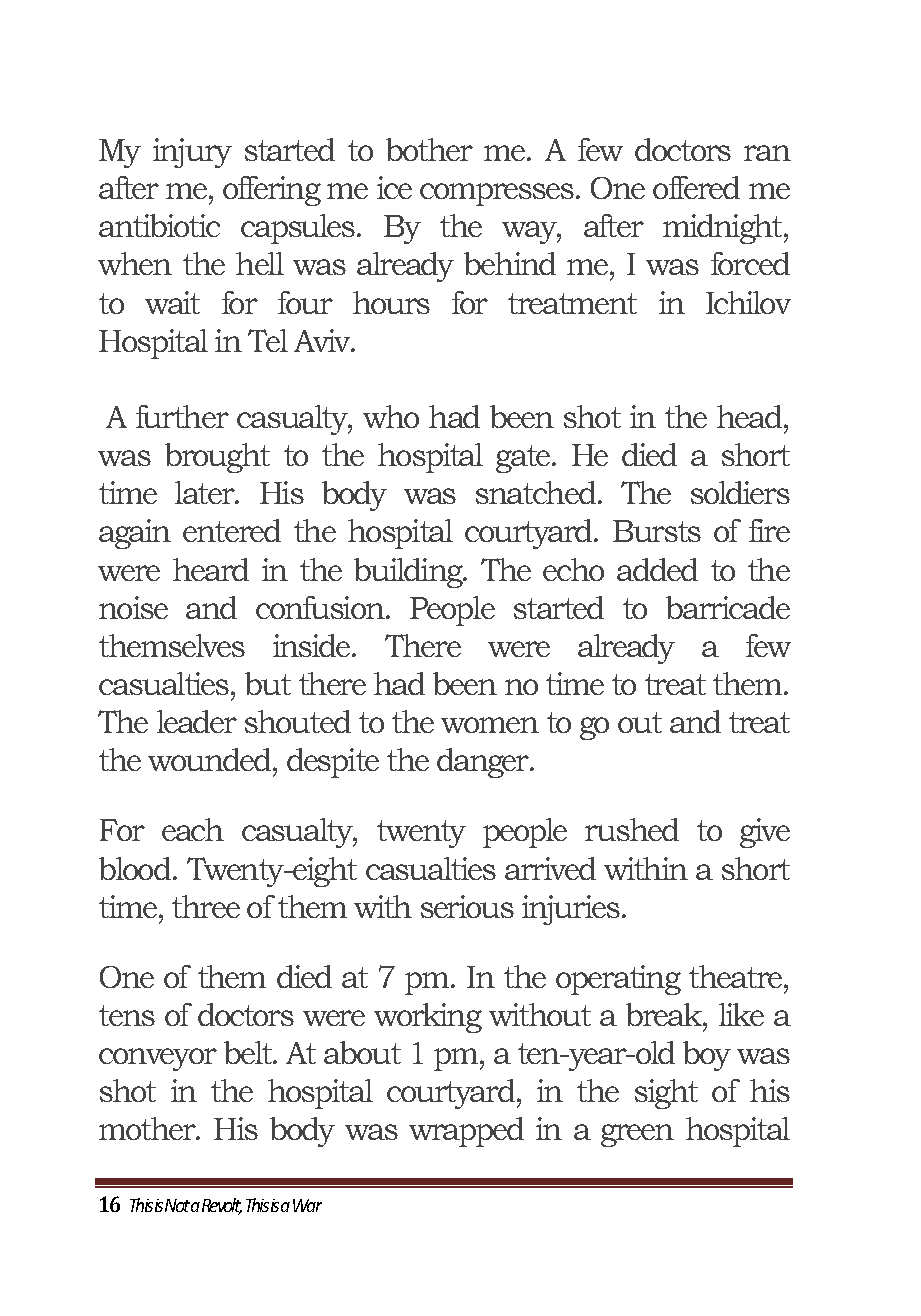 This document has width=921, height=1316. I want to click on green, so click(637, 1135).
